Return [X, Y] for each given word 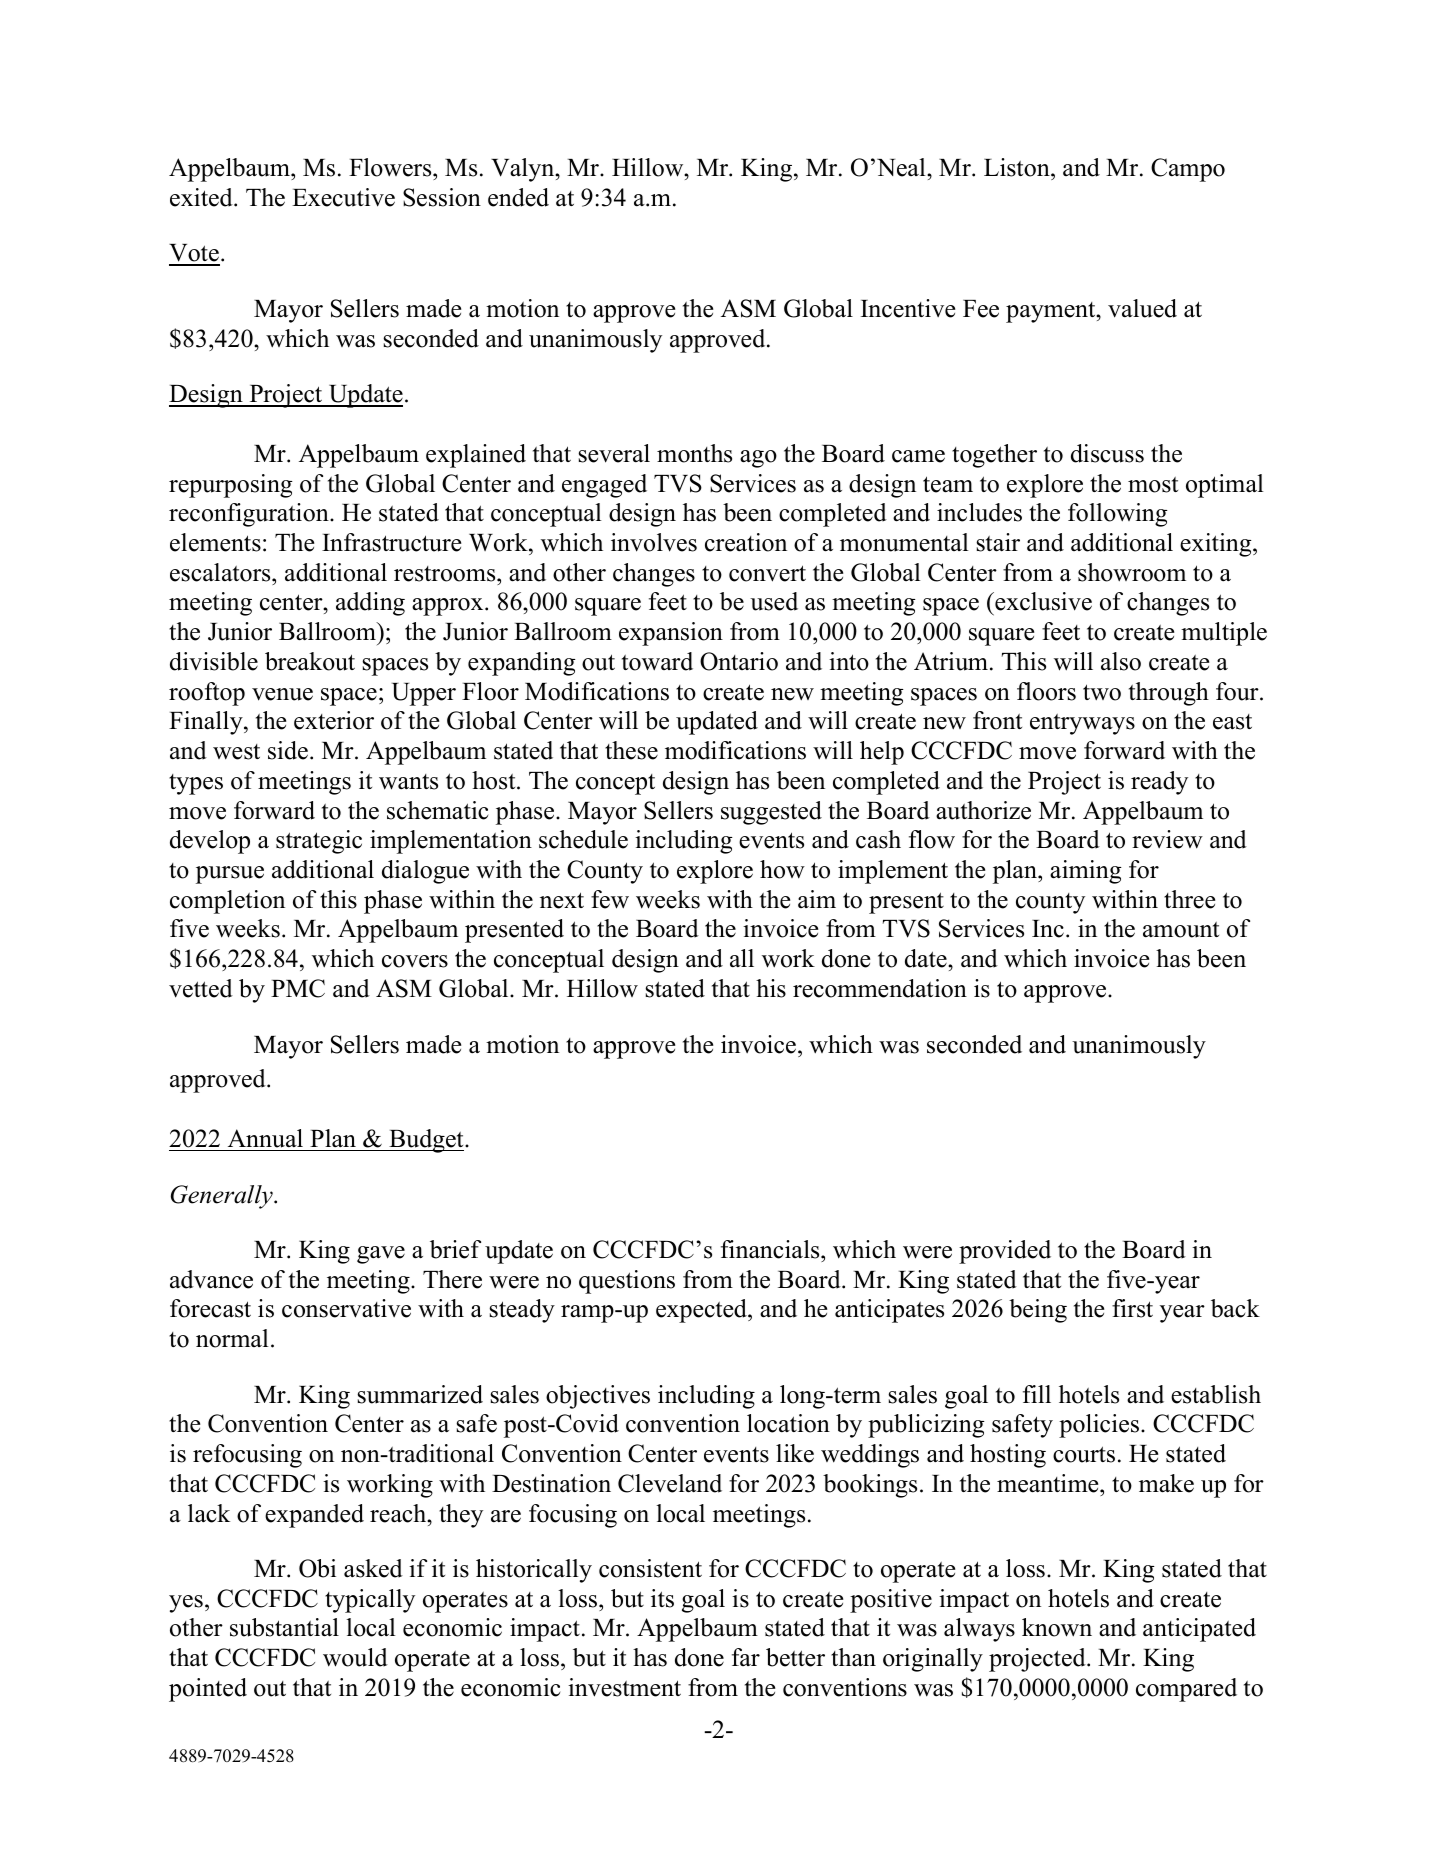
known [1057, 1627]
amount [1181, 930]
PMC [298, 988]
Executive [343, 197]
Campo [1188, 170]
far [746, 1657]
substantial [284, 1627]
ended [518, 197]
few [610, 899]
